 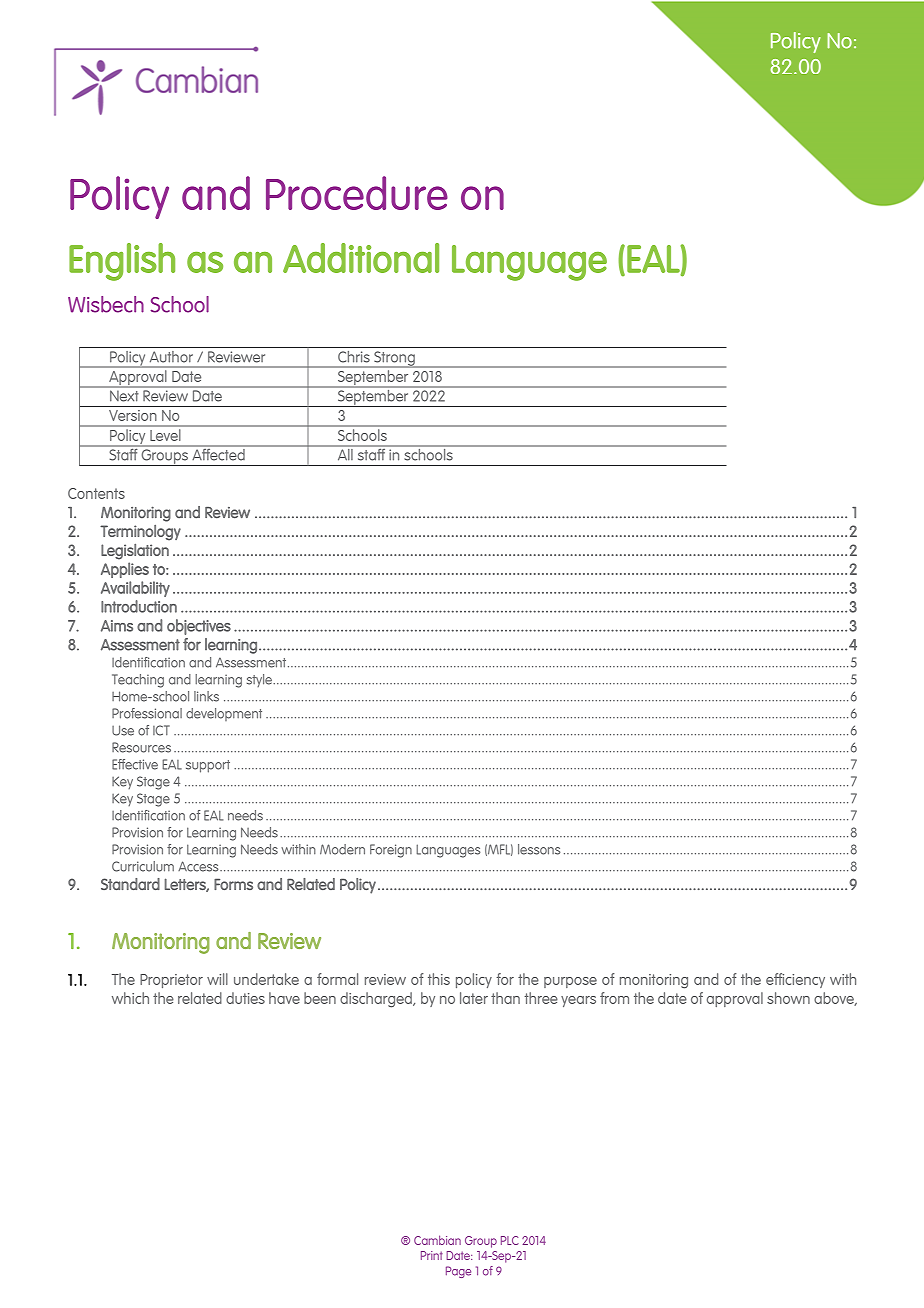 What do you see at coordinates (345, 453) in the page?
I see `All` at bounding box center [345, 453].
